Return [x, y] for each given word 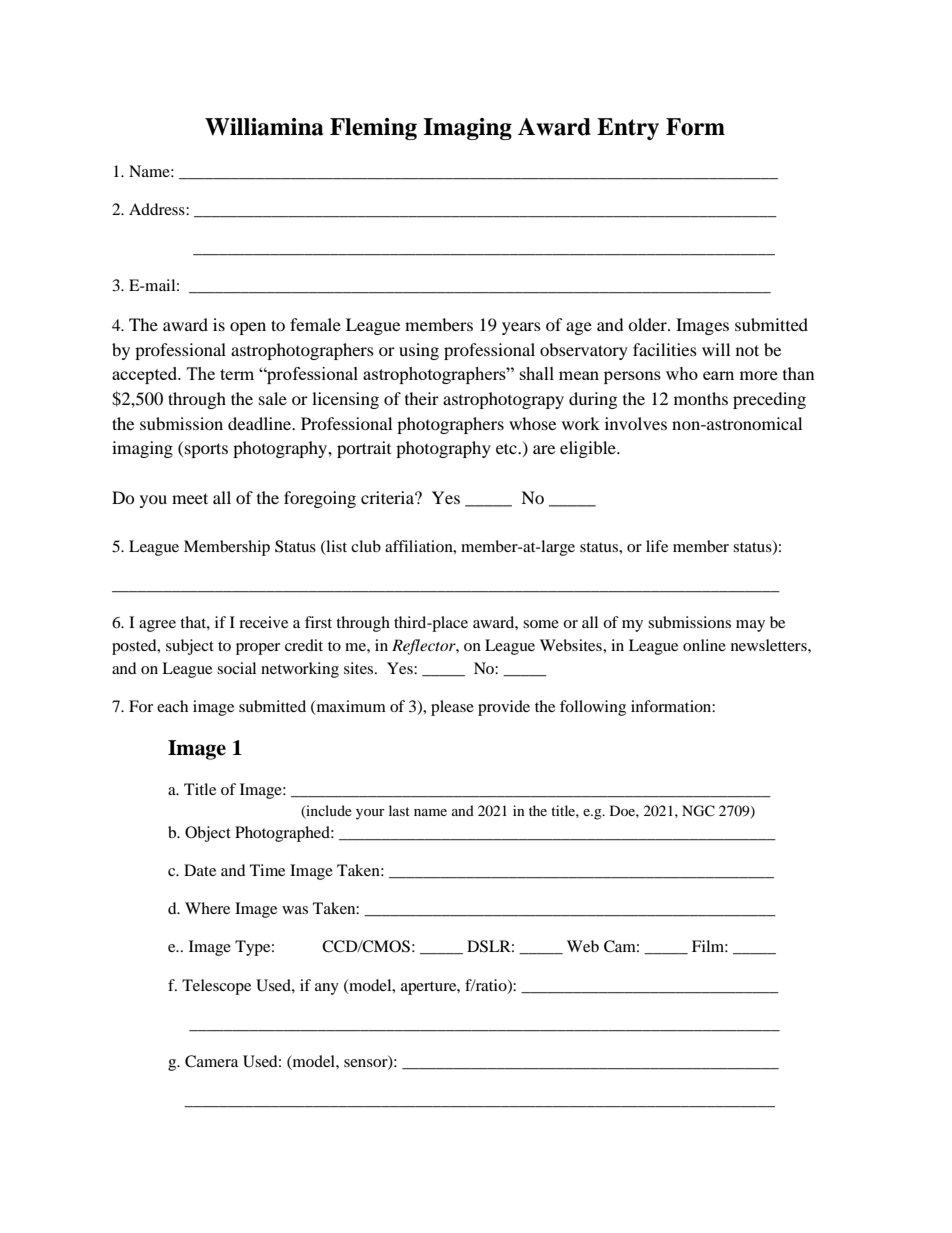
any [327, 989]
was [295, 910]
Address [158, 209]
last [399, 810]
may [750, 626]
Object [208, 834]
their [422, 398]
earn [718, 375]
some [541, 624]
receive [263, 622]
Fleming [373, 129]
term [237, 374]
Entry [628, 129]
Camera [211, 1061]
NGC [698, 811]
